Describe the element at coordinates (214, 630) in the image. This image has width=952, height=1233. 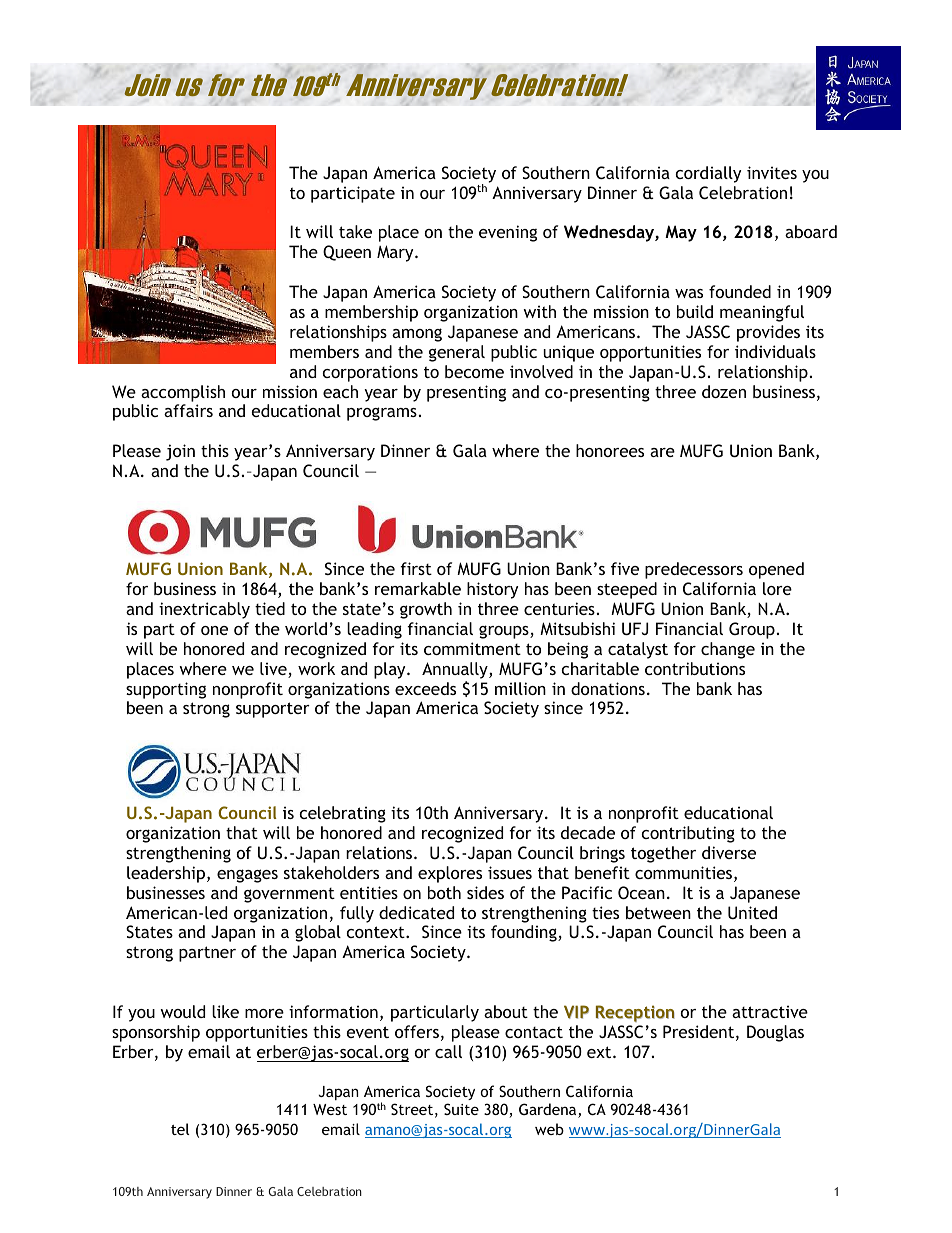
I see `one` at that location.
